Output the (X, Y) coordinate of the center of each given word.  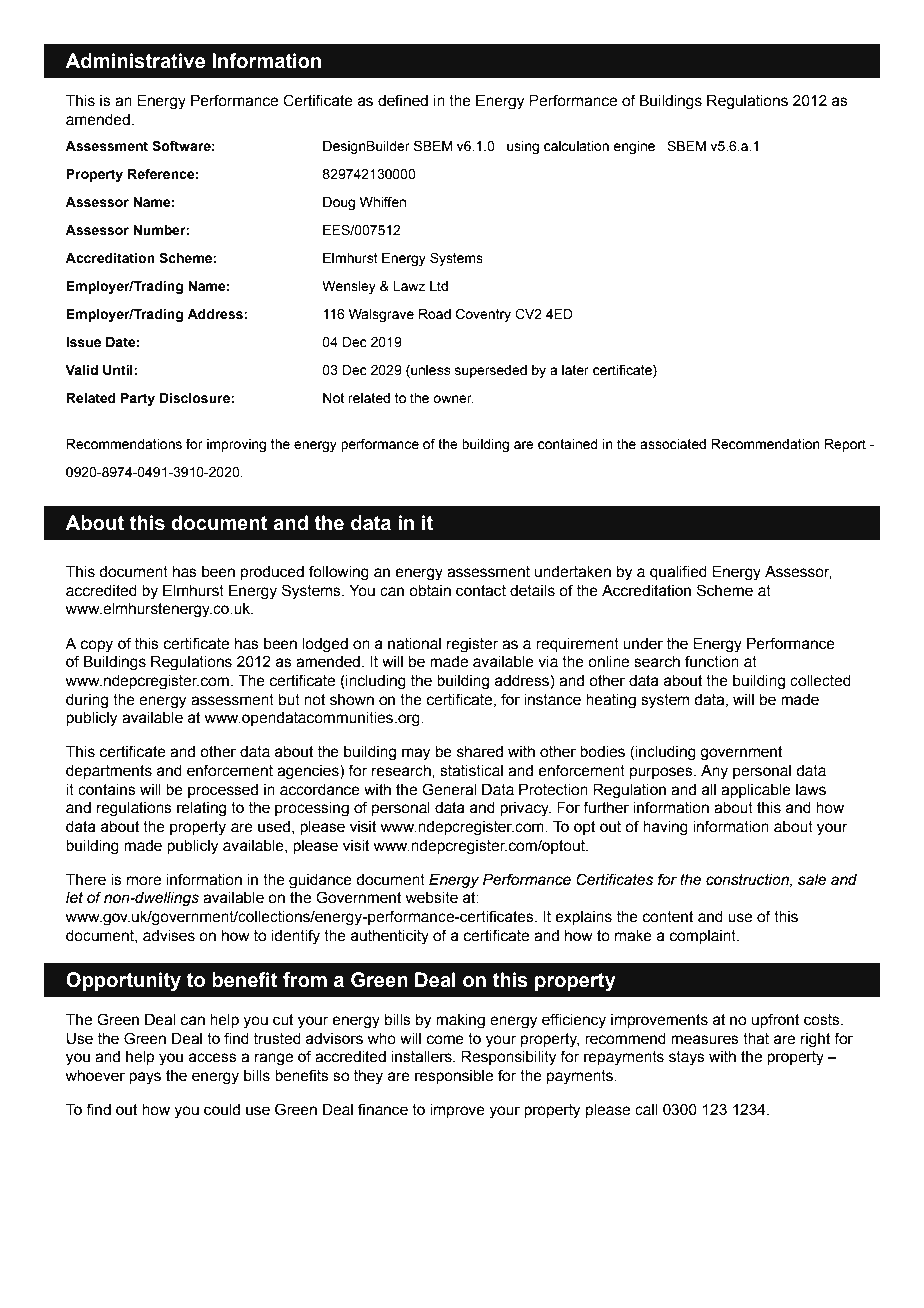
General (449, 789)
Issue (83, 342)
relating (201, 809)
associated (673, 444)
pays (145, 1078)
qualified (678, 572)
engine (634, 147)
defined (403, 100)
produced (272, 573)
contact (481, 591)
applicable (756, 791)
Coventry (483, 315)
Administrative (135, 61)
